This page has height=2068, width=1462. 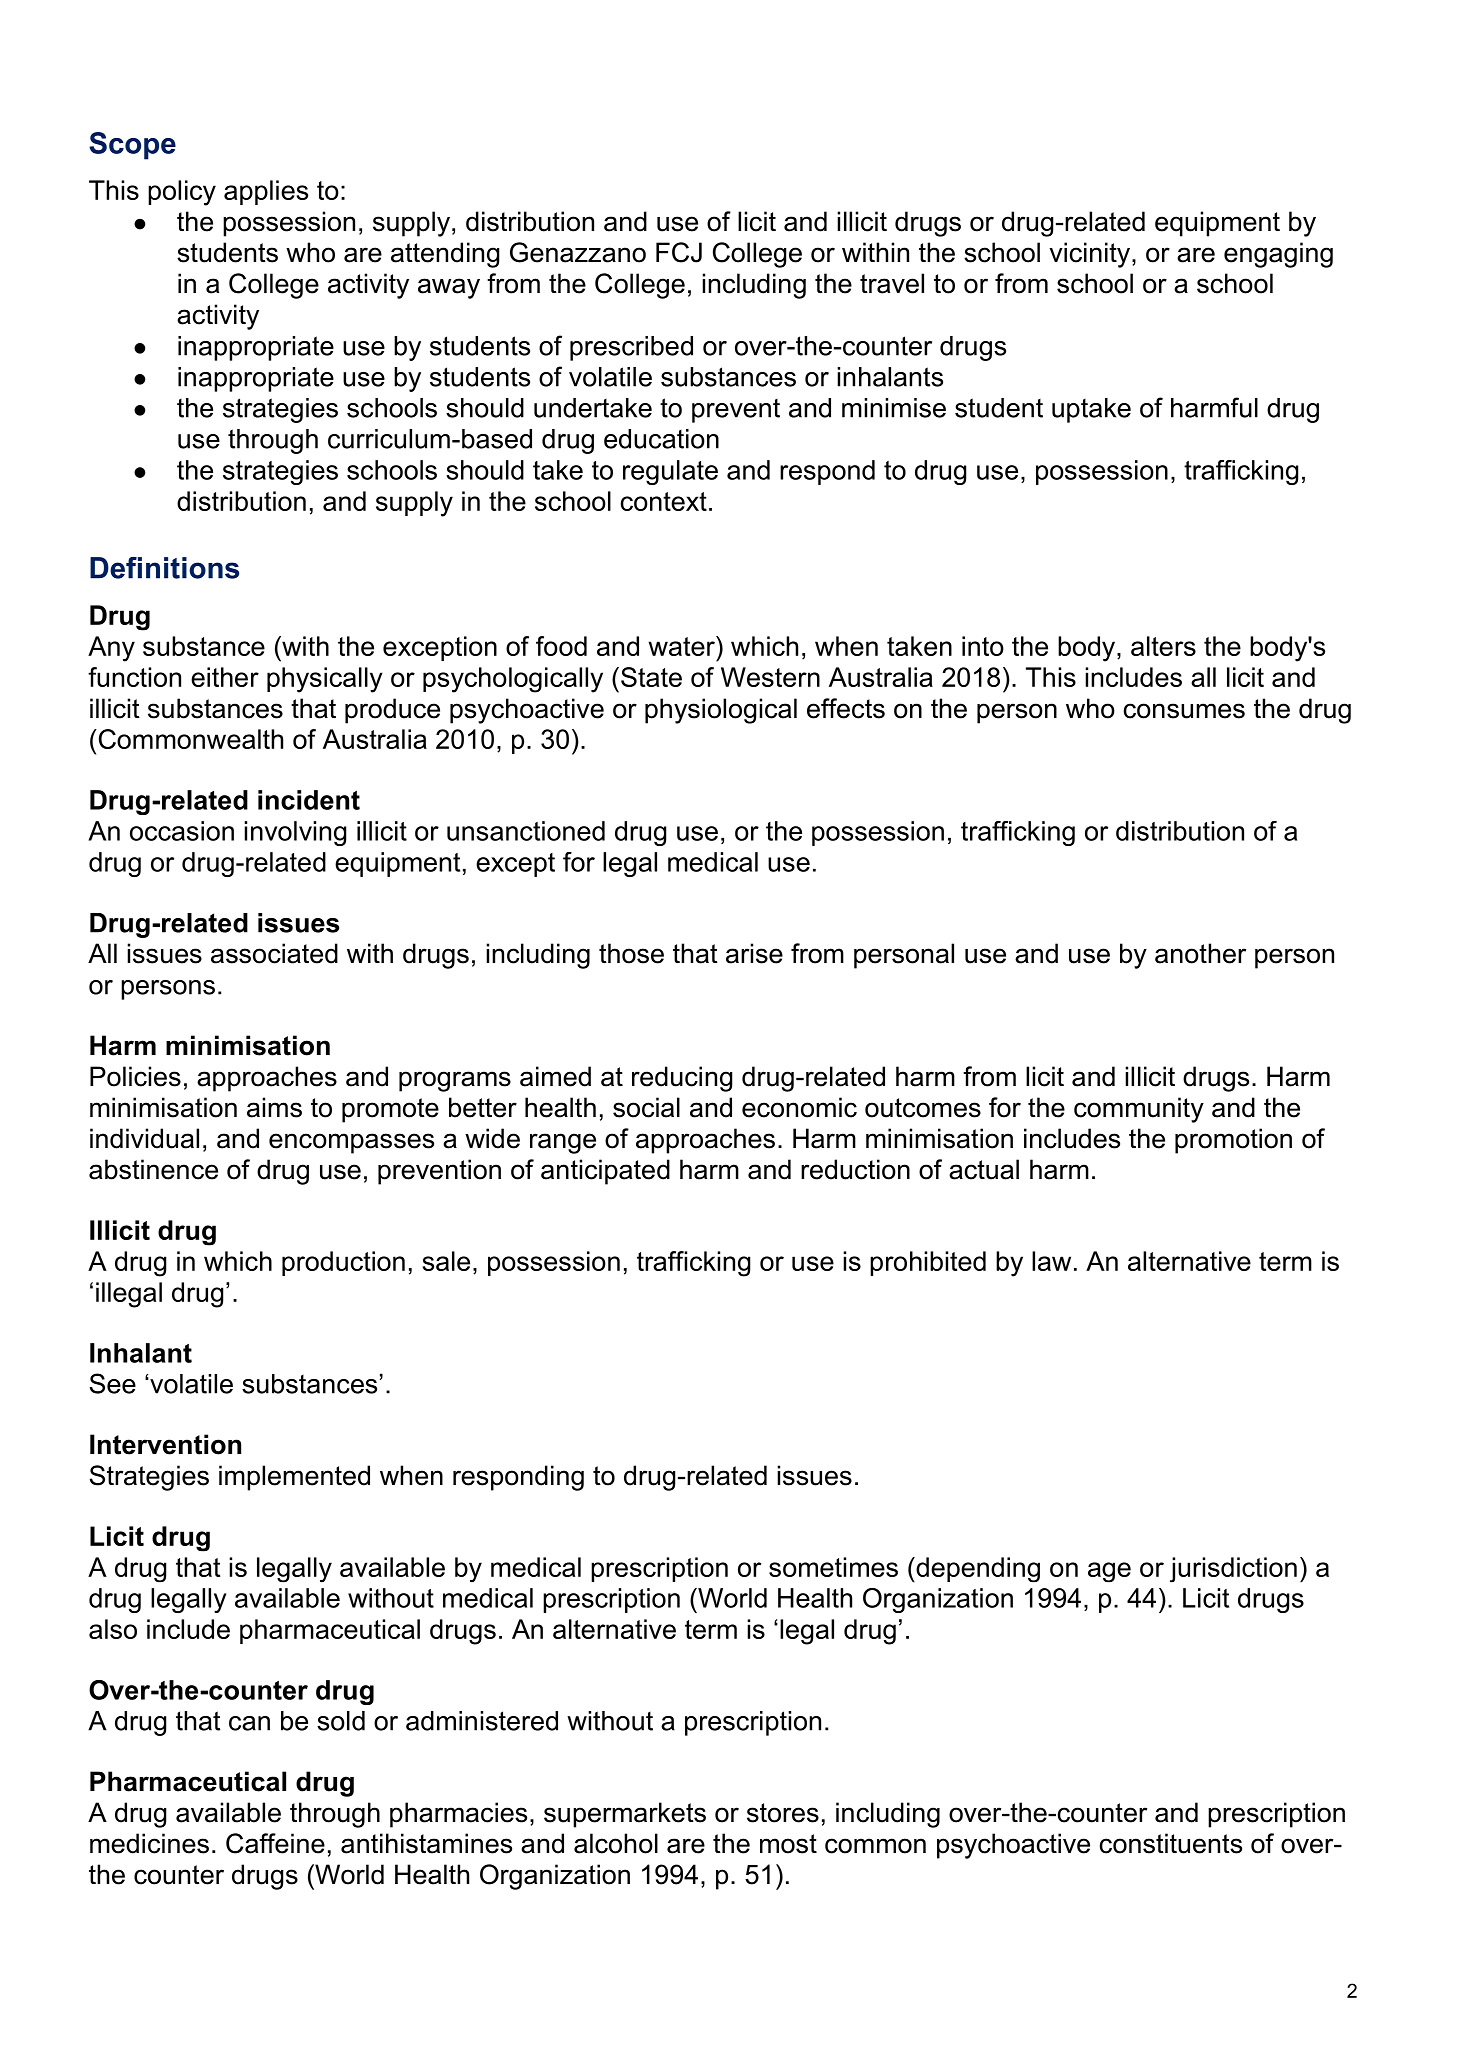 I want to click on constituents, so click(x=1171, y=1843).
